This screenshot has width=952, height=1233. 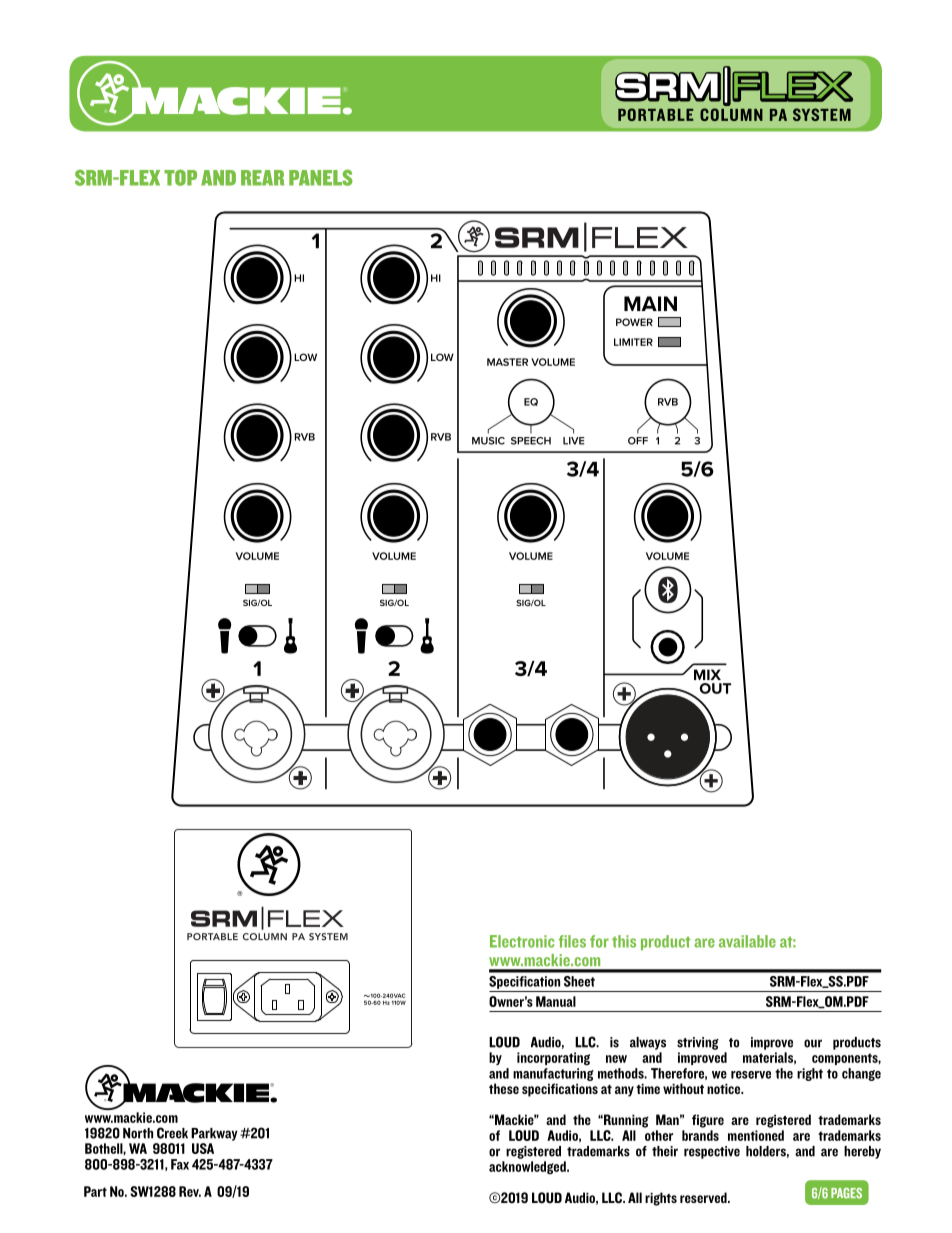 What do you see at coordinates (321, 177) in the screenshot?
I see `PANELS` at bounding box center [321, 177].
